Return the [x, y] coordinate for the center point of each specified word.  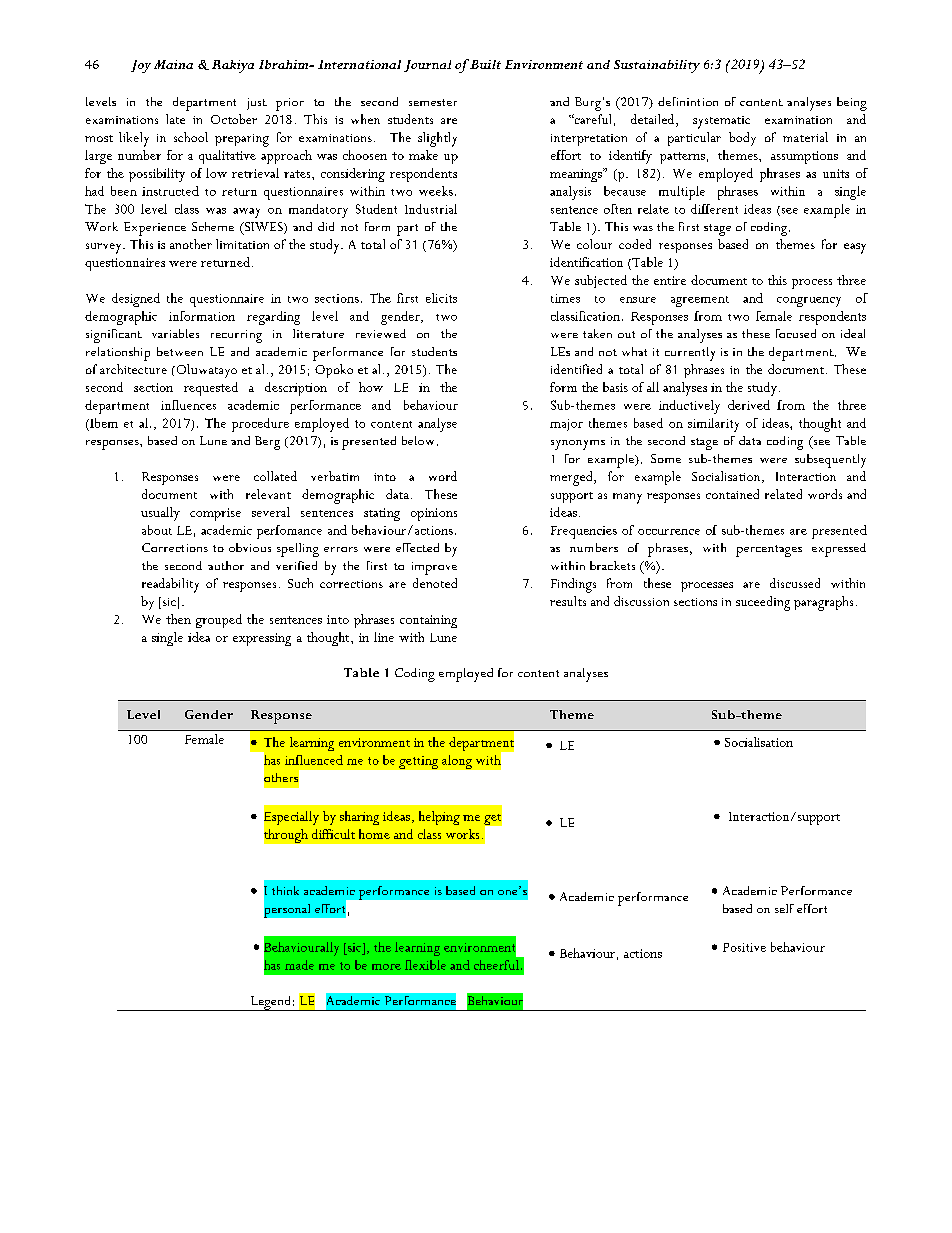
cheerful [496, 965]
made [299, 965]
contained [732, 494]
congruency [809, 302]
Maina [173, 64]
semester [433, 102]
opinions [434, 514]
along [457, 762]
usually [160, 514]
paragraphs [823, 603]
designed [136, 300]
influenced [314, 760]
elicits [441, 298]
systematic [721, 122]
